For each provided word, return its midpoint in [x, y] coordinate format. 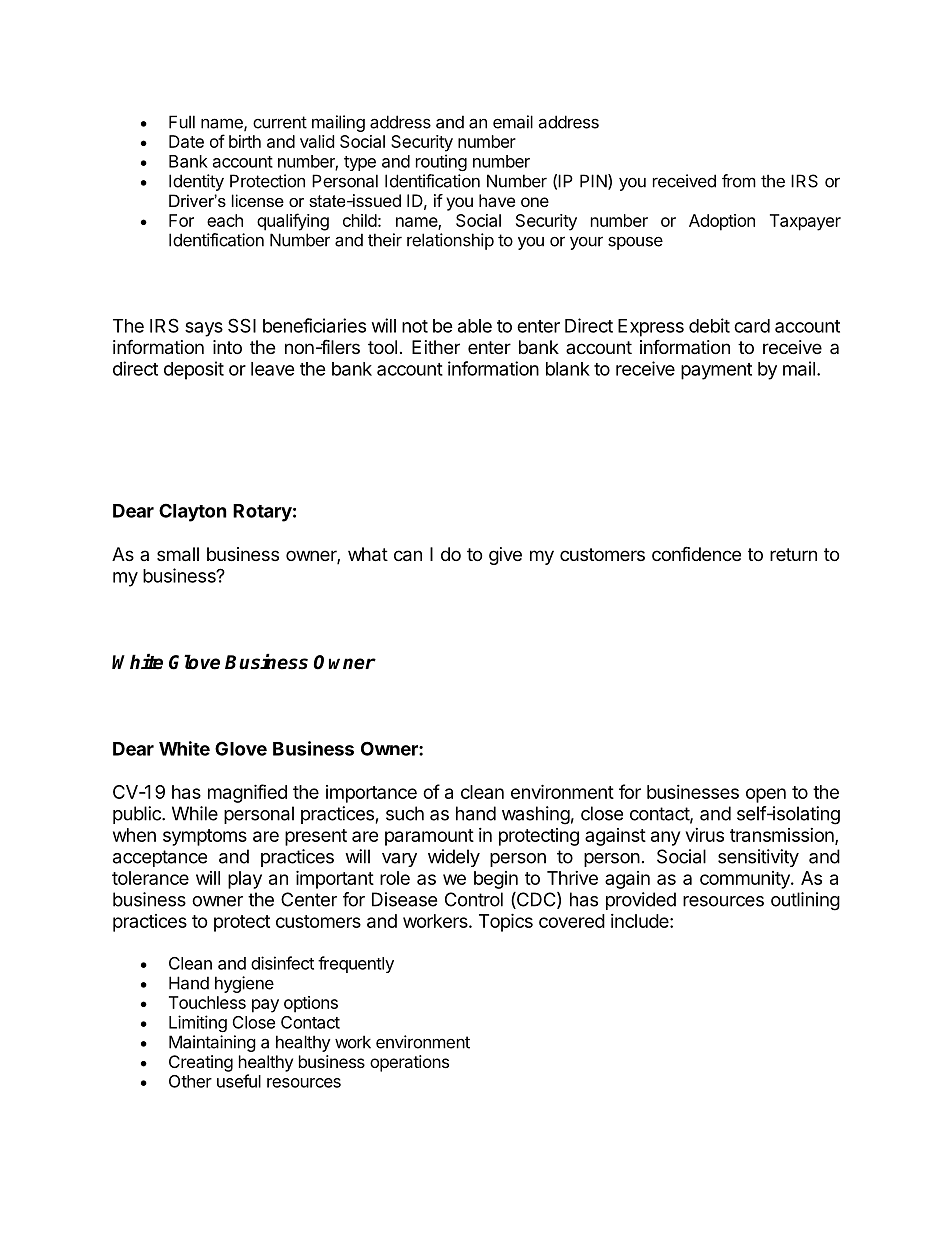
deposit [194, 370]
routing [441, 162]
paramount [429, 837]
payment [716, 371]
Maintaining [212, 1043]
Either [436, 347]
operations [409, 1063]
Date [186, 141]
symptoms [205, 837]
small [178, 554]
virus [705, 835]
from [739, 181]
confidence [696, 553]
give [505, 556]
